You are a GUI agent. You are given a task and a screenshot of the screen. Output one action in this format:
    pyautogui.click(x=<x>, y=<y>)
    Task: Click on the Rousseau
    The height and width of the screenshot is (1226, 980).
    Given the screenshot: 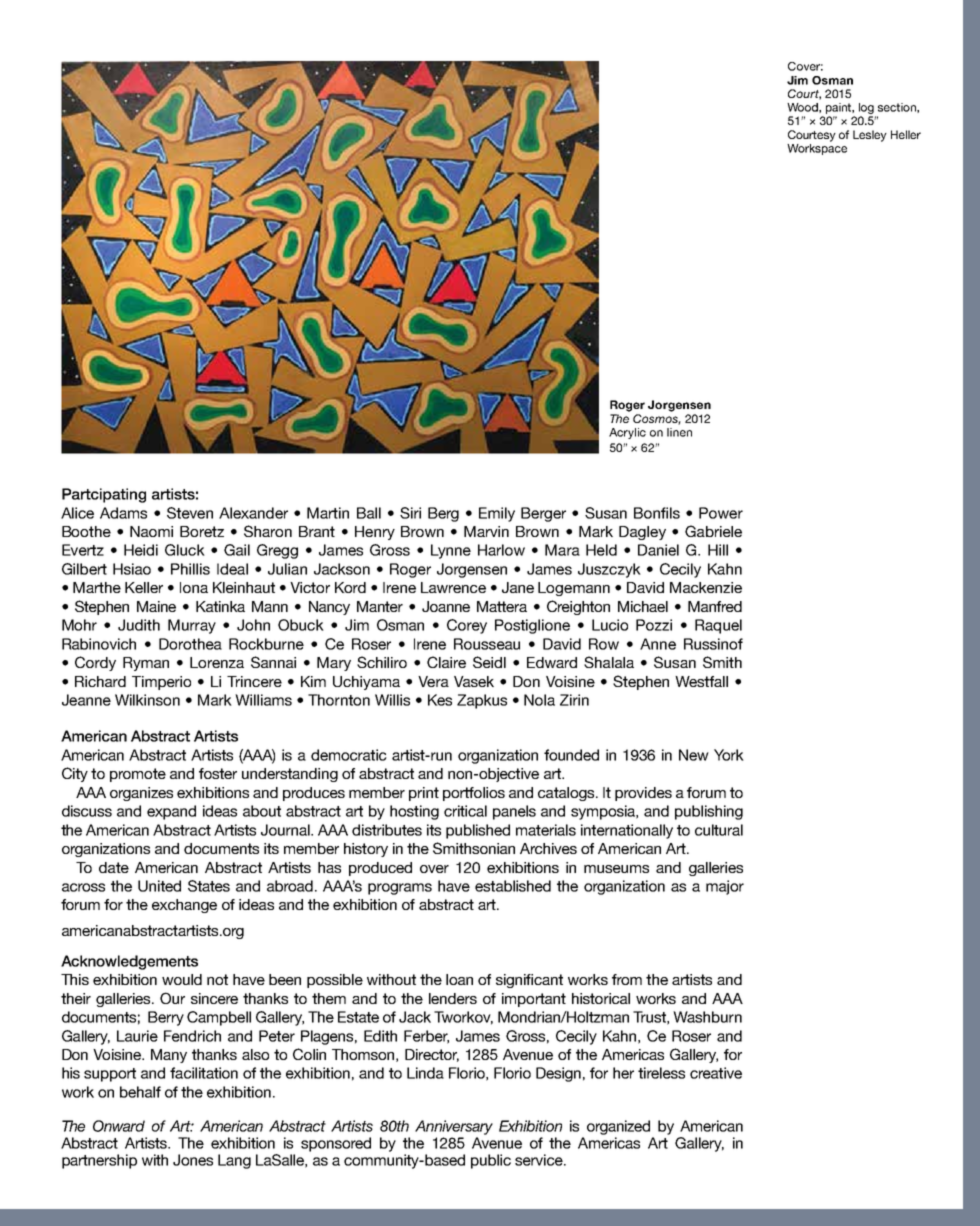 What is the action you would take?
    pyautogui.click(x=487, y=644)
